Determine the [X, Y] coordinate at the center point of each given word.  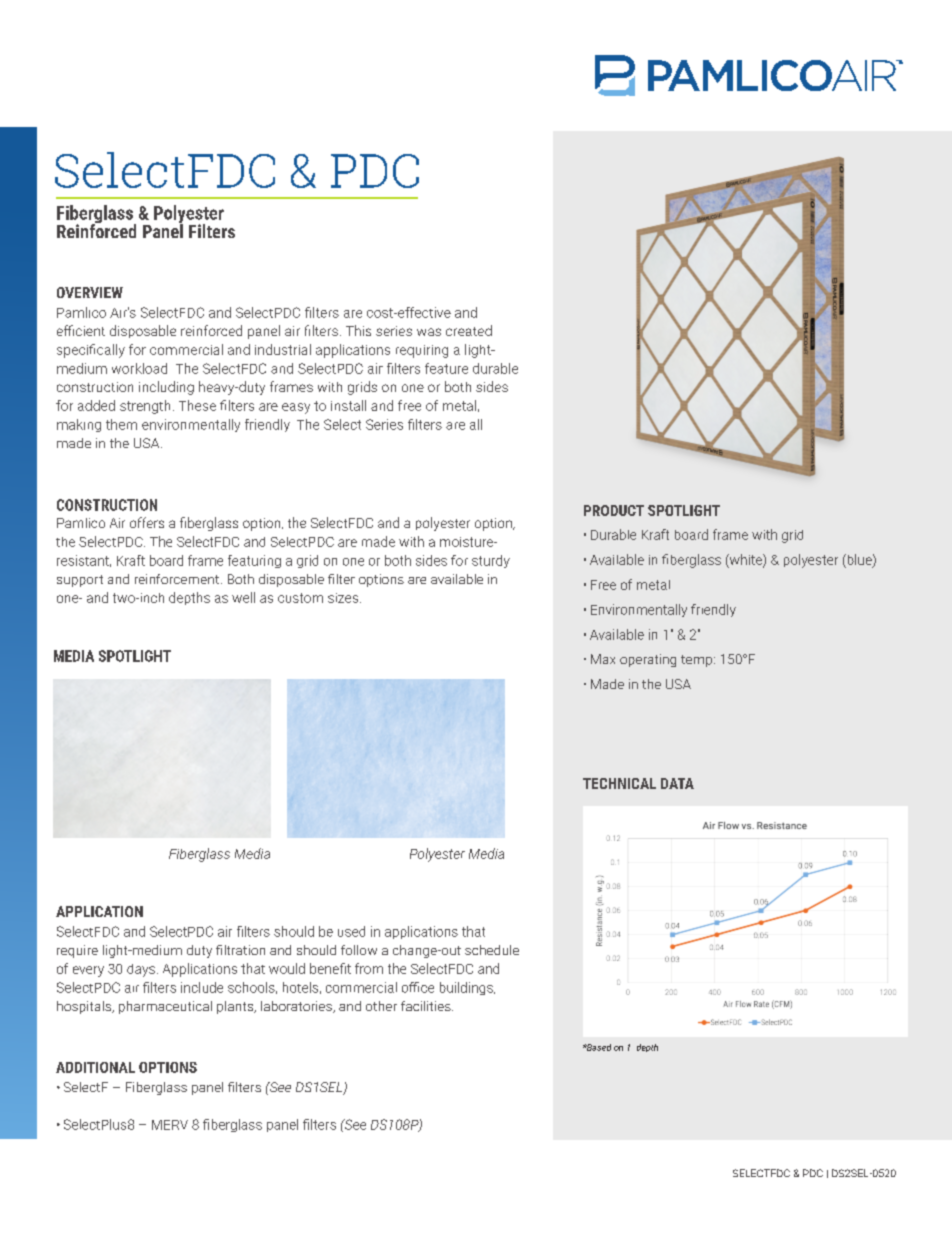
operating [648, 660]
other [381, 1006]
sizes [343, 598]
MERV [170, 1125]
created [469, 330]
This [358, 330]
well [243, 597]
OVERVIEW [90, 292]
